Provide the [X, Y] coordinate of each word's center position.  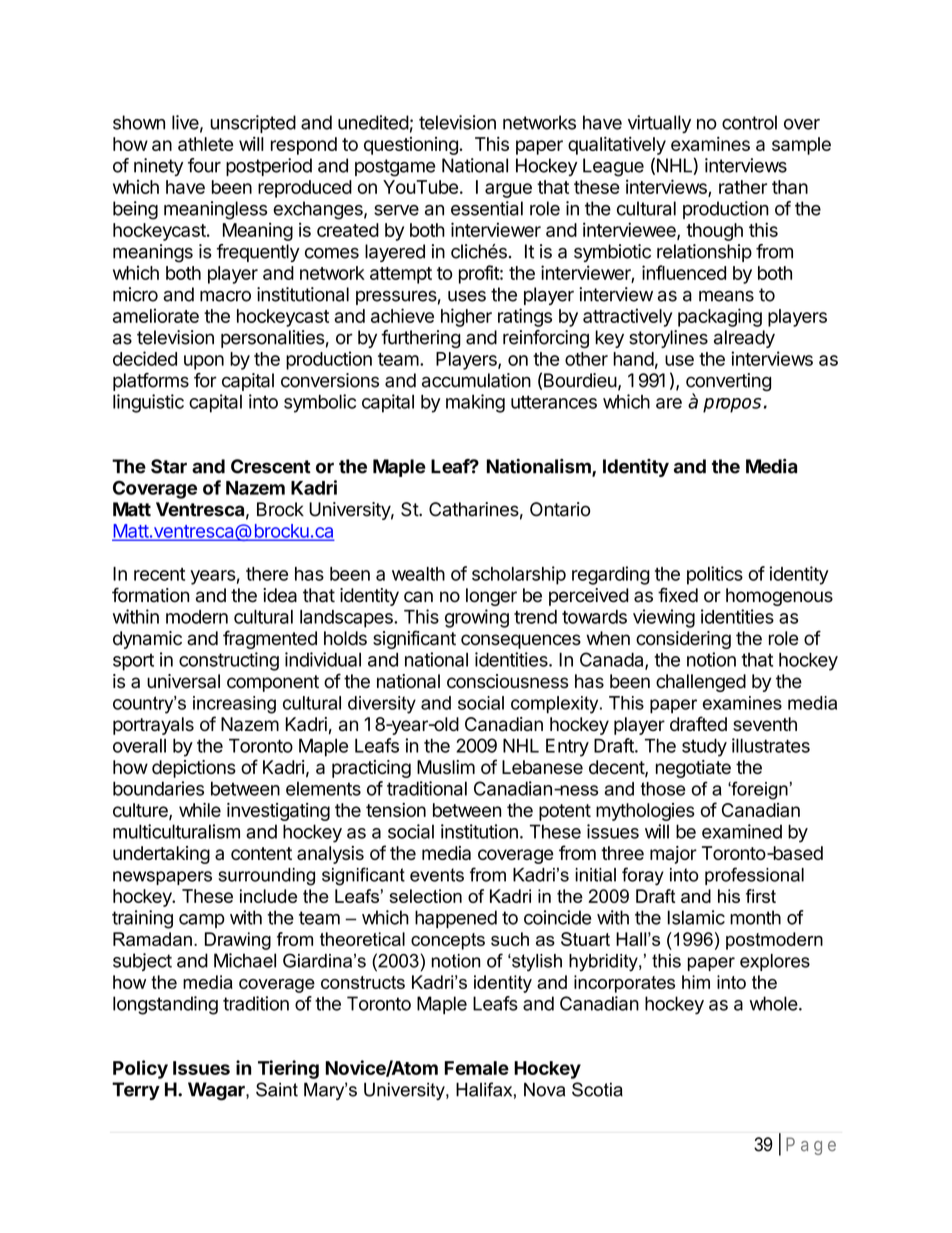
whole [773, 1003]
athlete [205, 144]
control [749, 122]
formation [150, 595]
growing [477, 618]
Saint [277, 1089]
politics [715, 575]
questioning [411, 146]
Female [477, 1068]
